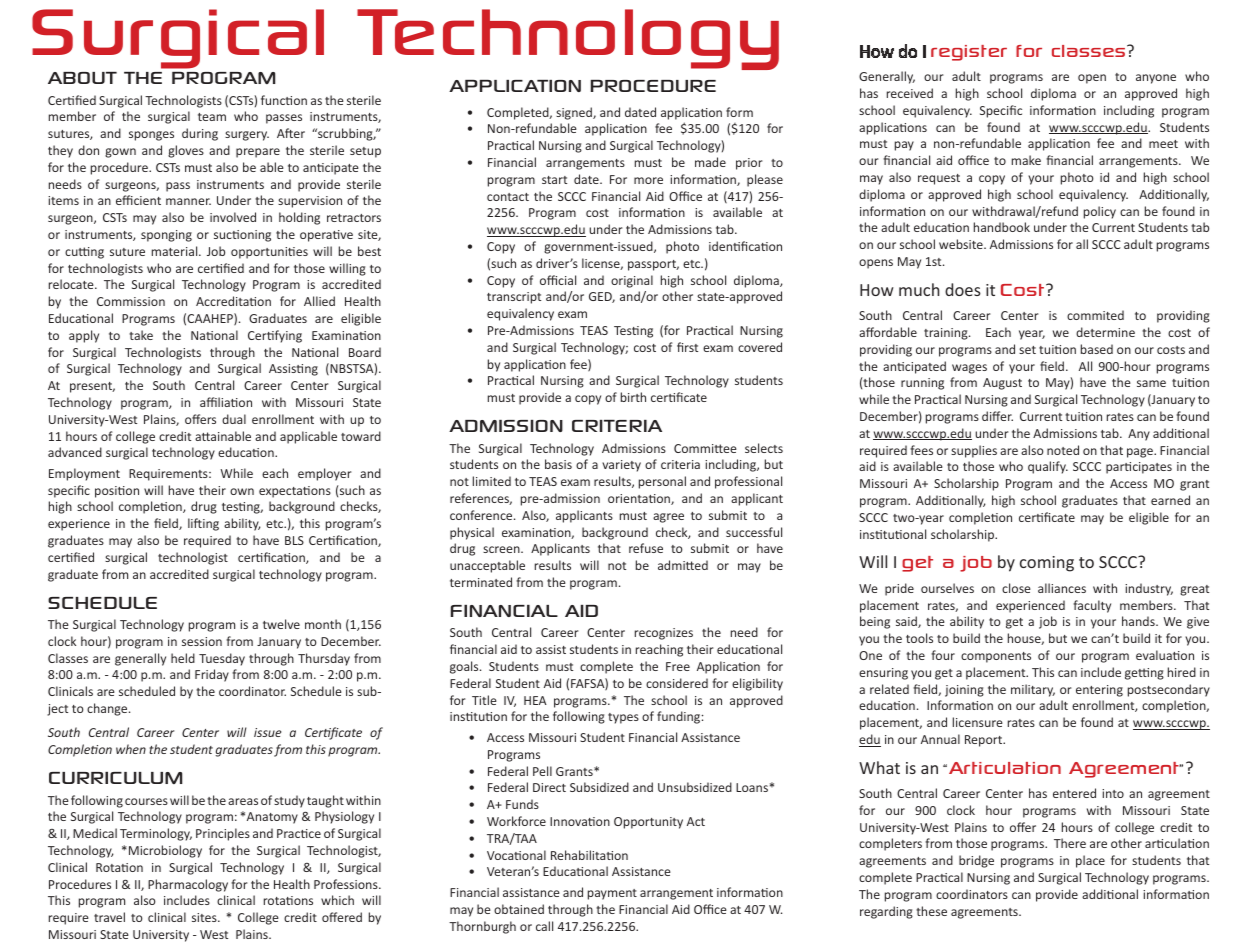 This screenshot has width=1233, height=952. Describe the element at coordinates (976, 861) in the screenshot. I see `bridge` at that location.
